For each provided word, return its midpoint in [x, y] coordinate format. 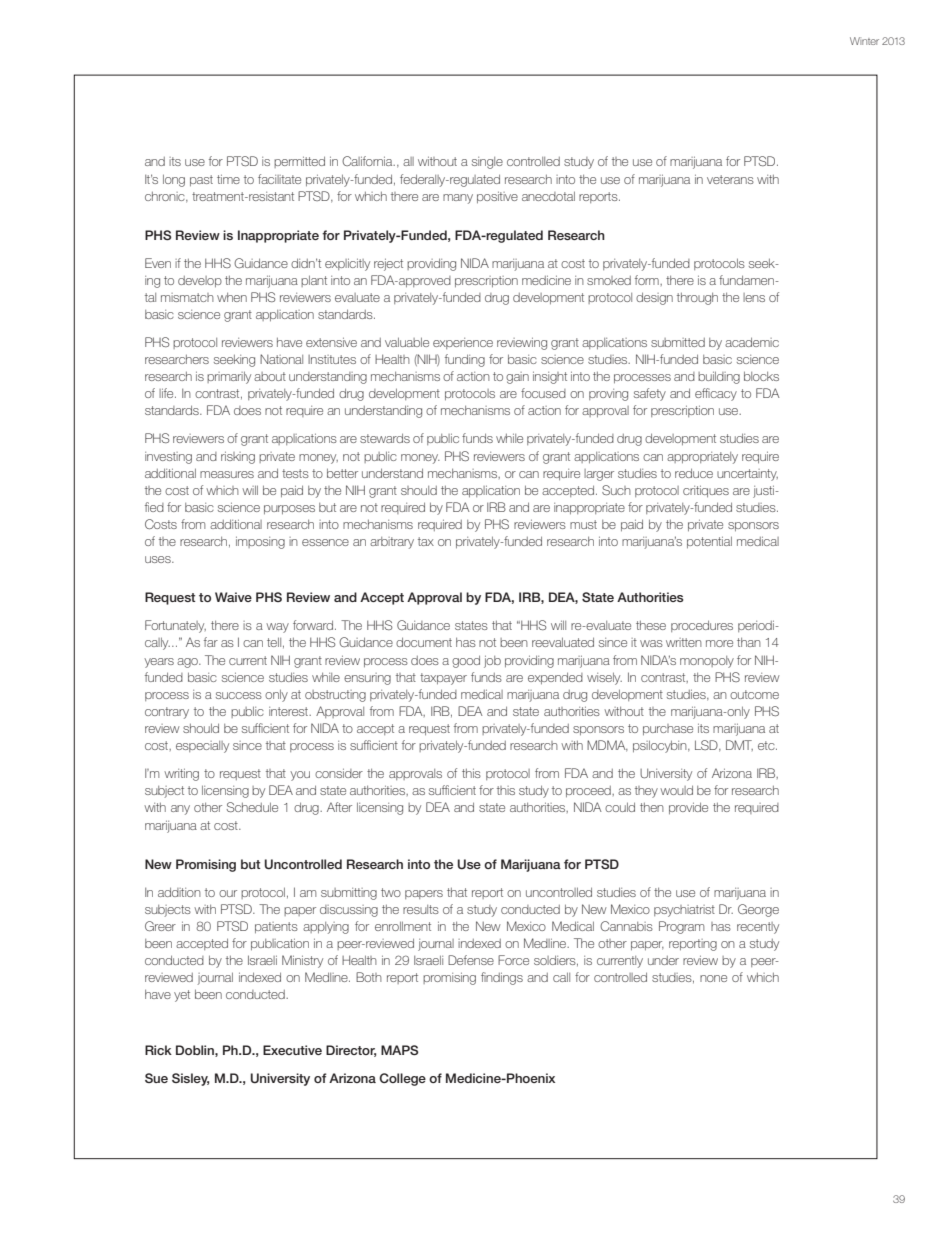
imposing [260, 542]
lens [754, 297]
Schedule [252, 807]
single [487, 163]
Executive [292, 1050]
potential [709, 542]
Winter [864, 41]
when [232, 297]
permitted [299, 162]
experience [463, 343]
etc [767, 745]
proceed [589, 791]
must [583, 524]
